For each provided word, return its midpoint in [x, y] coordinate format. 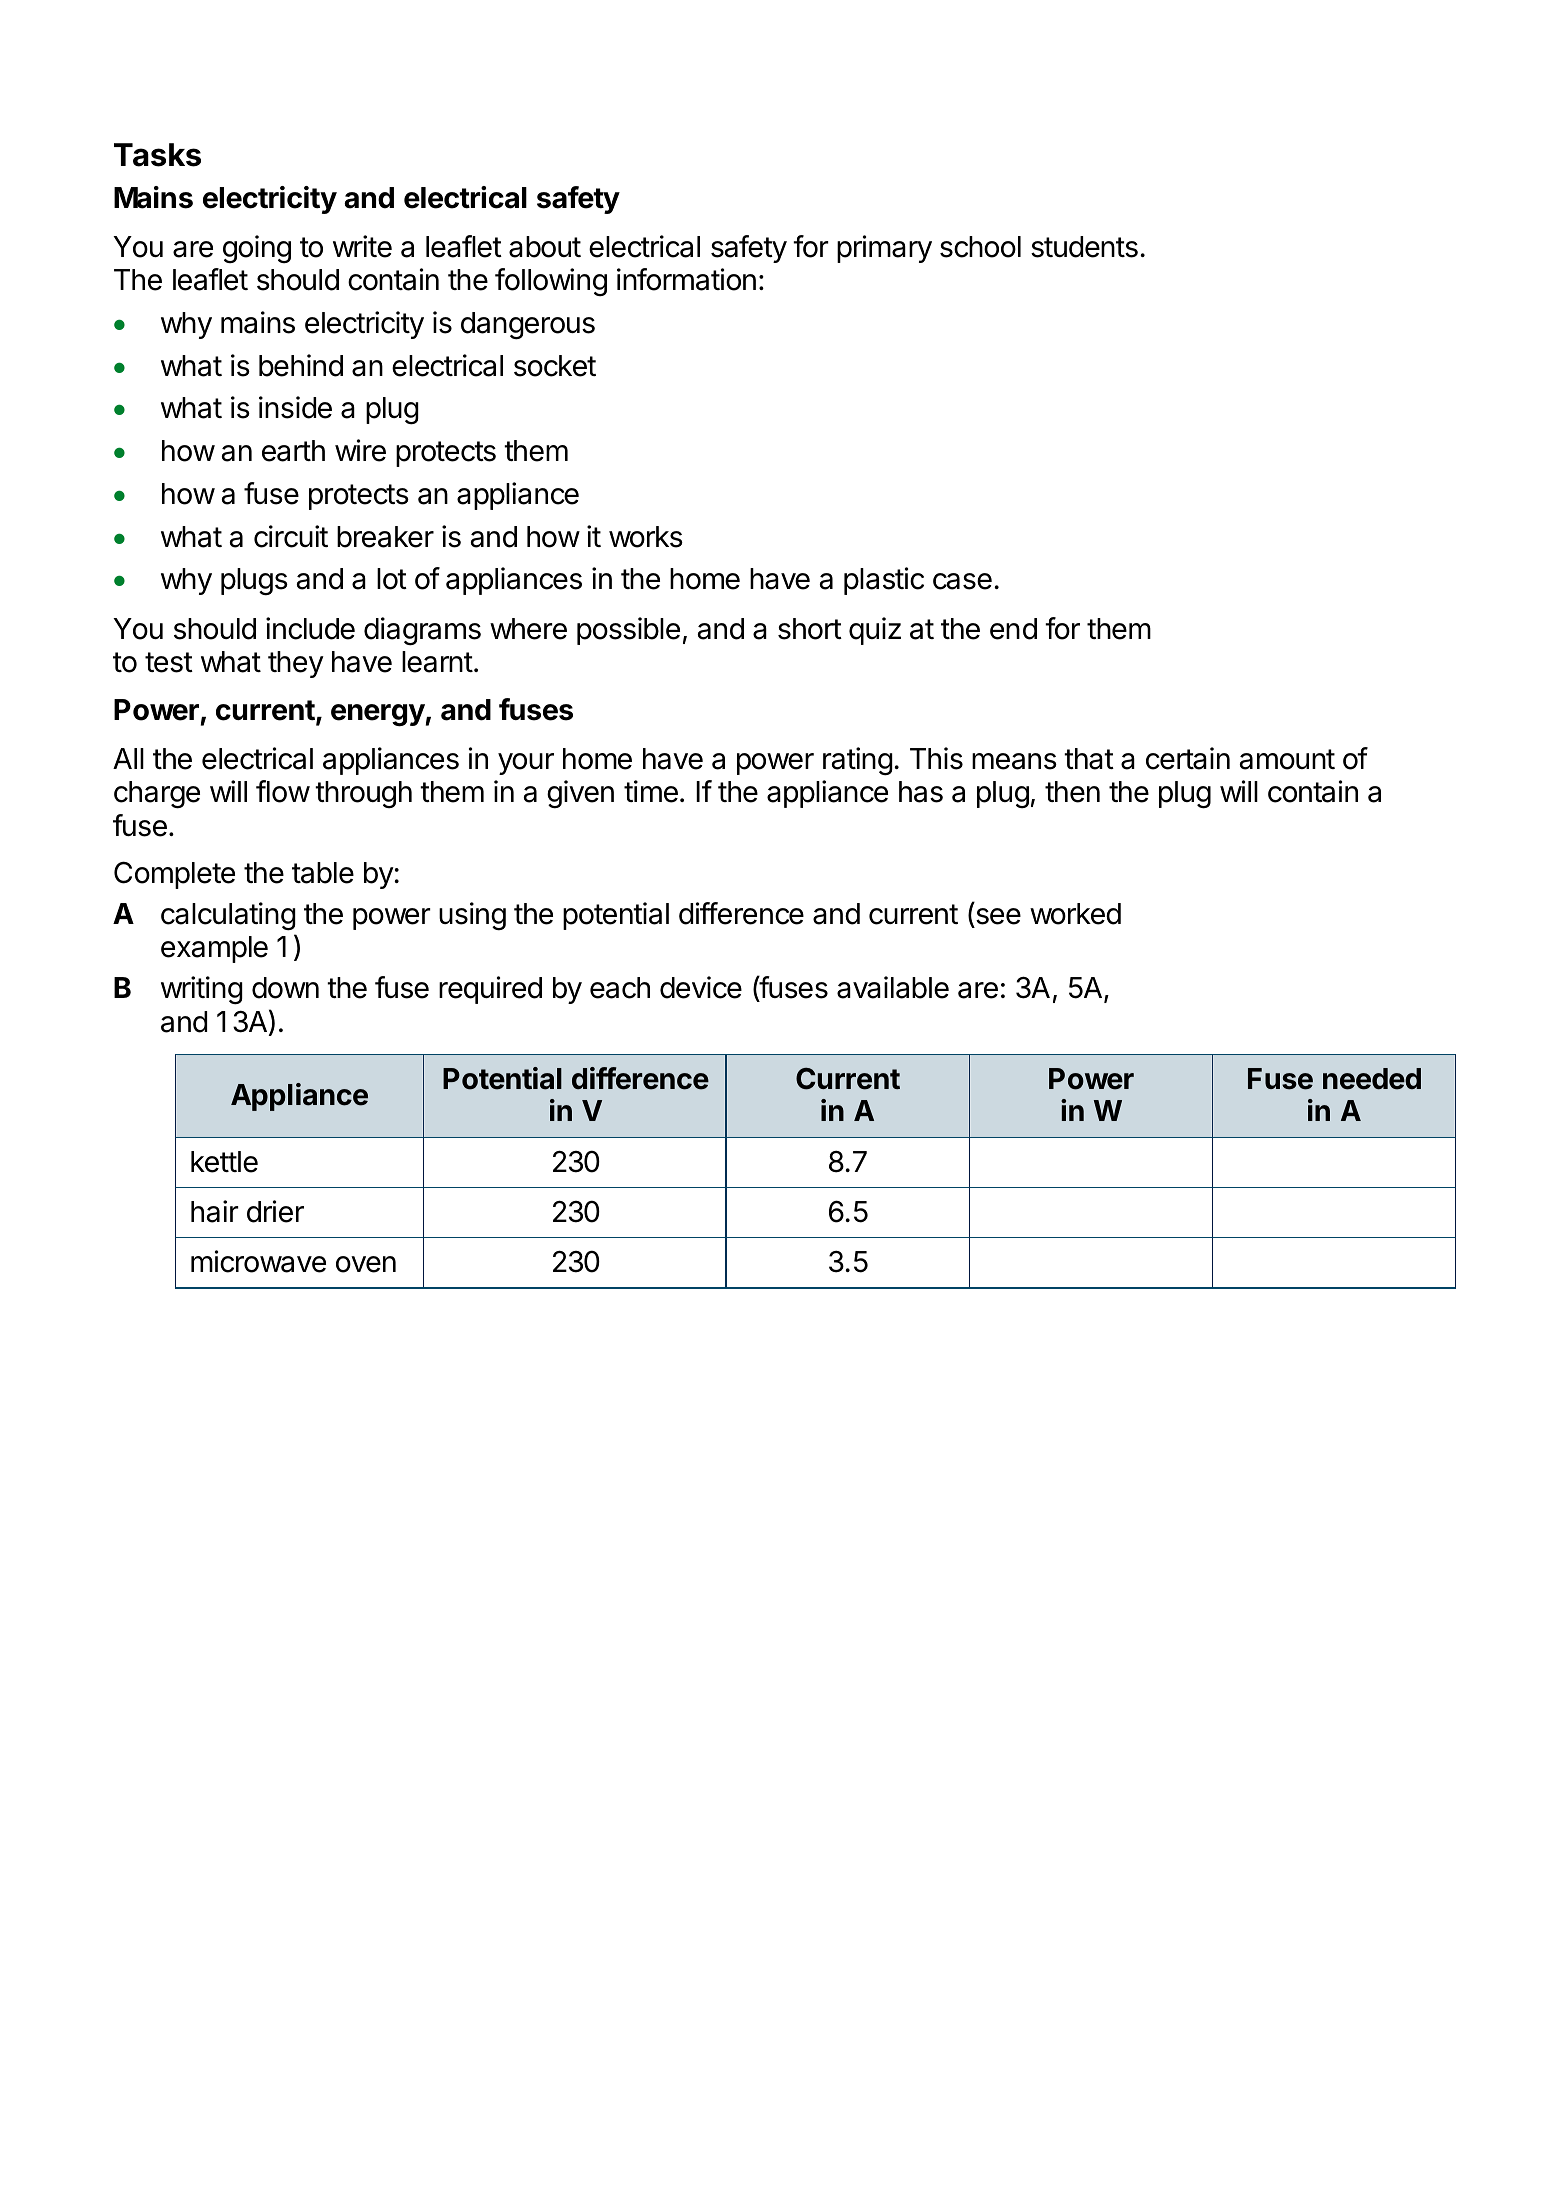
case [962, 581]
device [701, 987]
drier [275, 1211]
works [646, 537]
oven [366, 1264]
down [285, 988]
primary [884, 249]
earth [293, 451]
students [1084, 247]
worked [1075, 914]
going [257, 249]
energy [378, 715]
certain [1188, 758]
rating [858, 761]
